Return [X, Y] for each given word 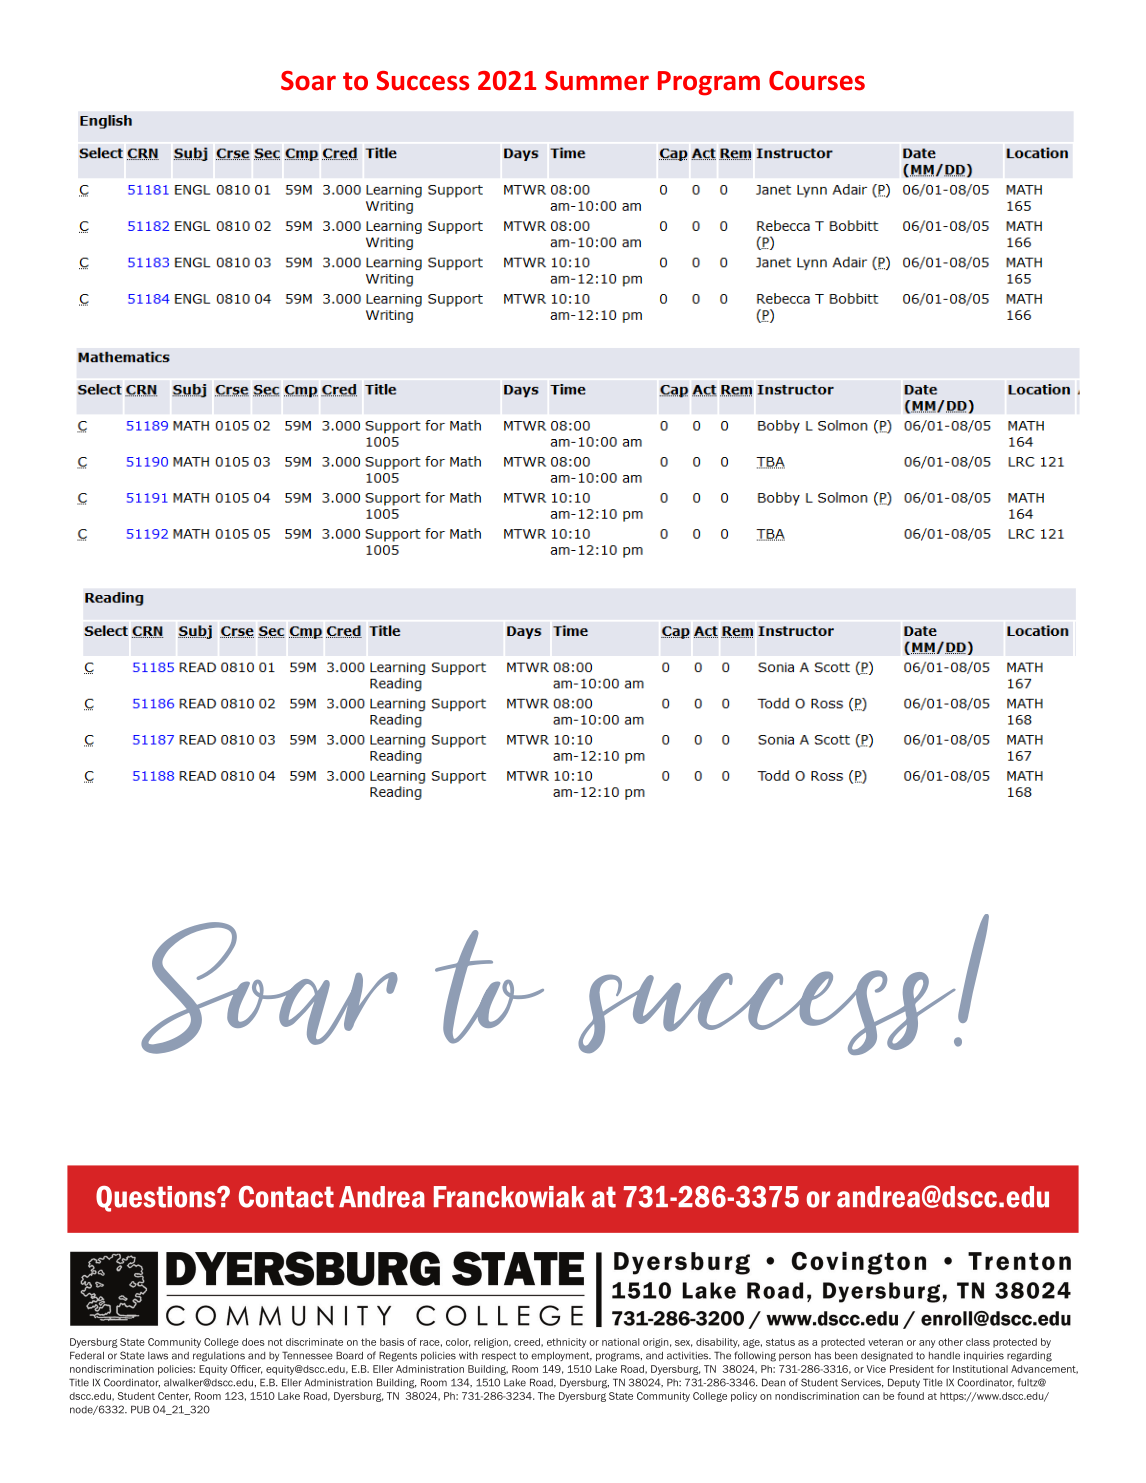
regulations [219, 1357]
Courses [817, 81]
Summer [597, 81]
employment [561, 1356]
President [912, 1369]
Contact [286, 1197]
